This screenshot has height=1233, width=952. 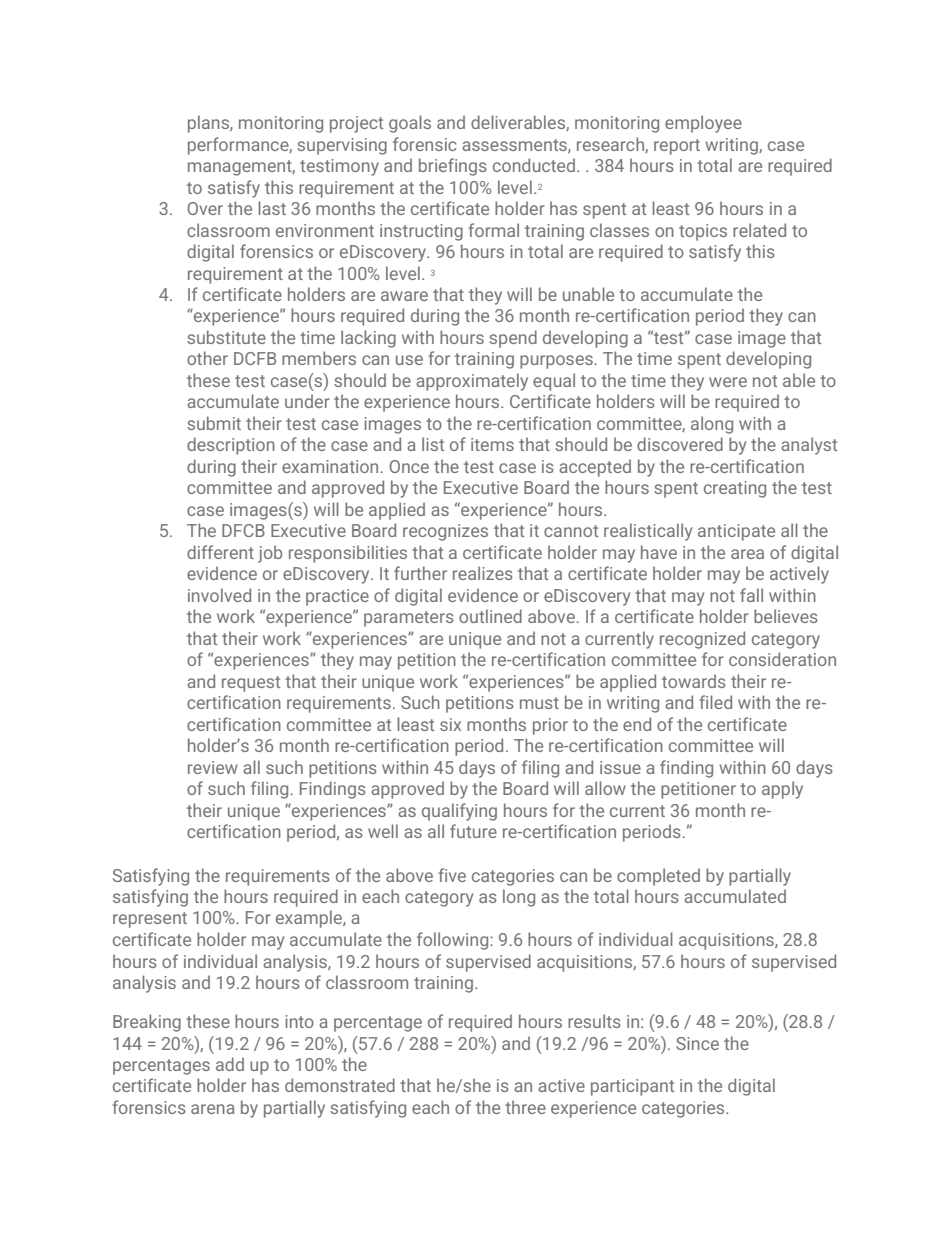 What do you see at coordinates (459, 812) in the screenshot?
I see `qualifying` at bounding box center [459, 812].
